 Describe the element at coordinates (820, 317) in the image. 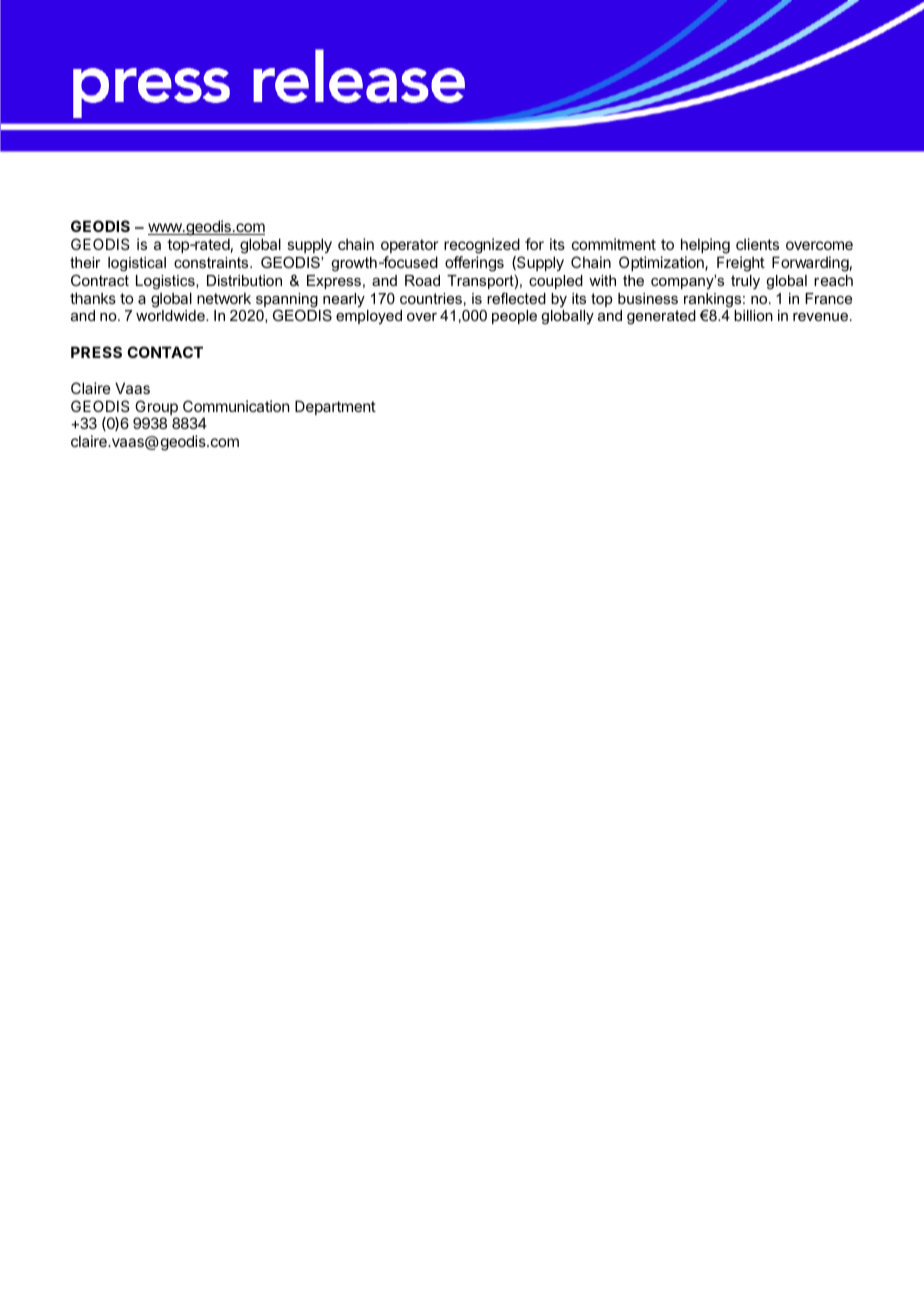

I see `revenue` at that location.
